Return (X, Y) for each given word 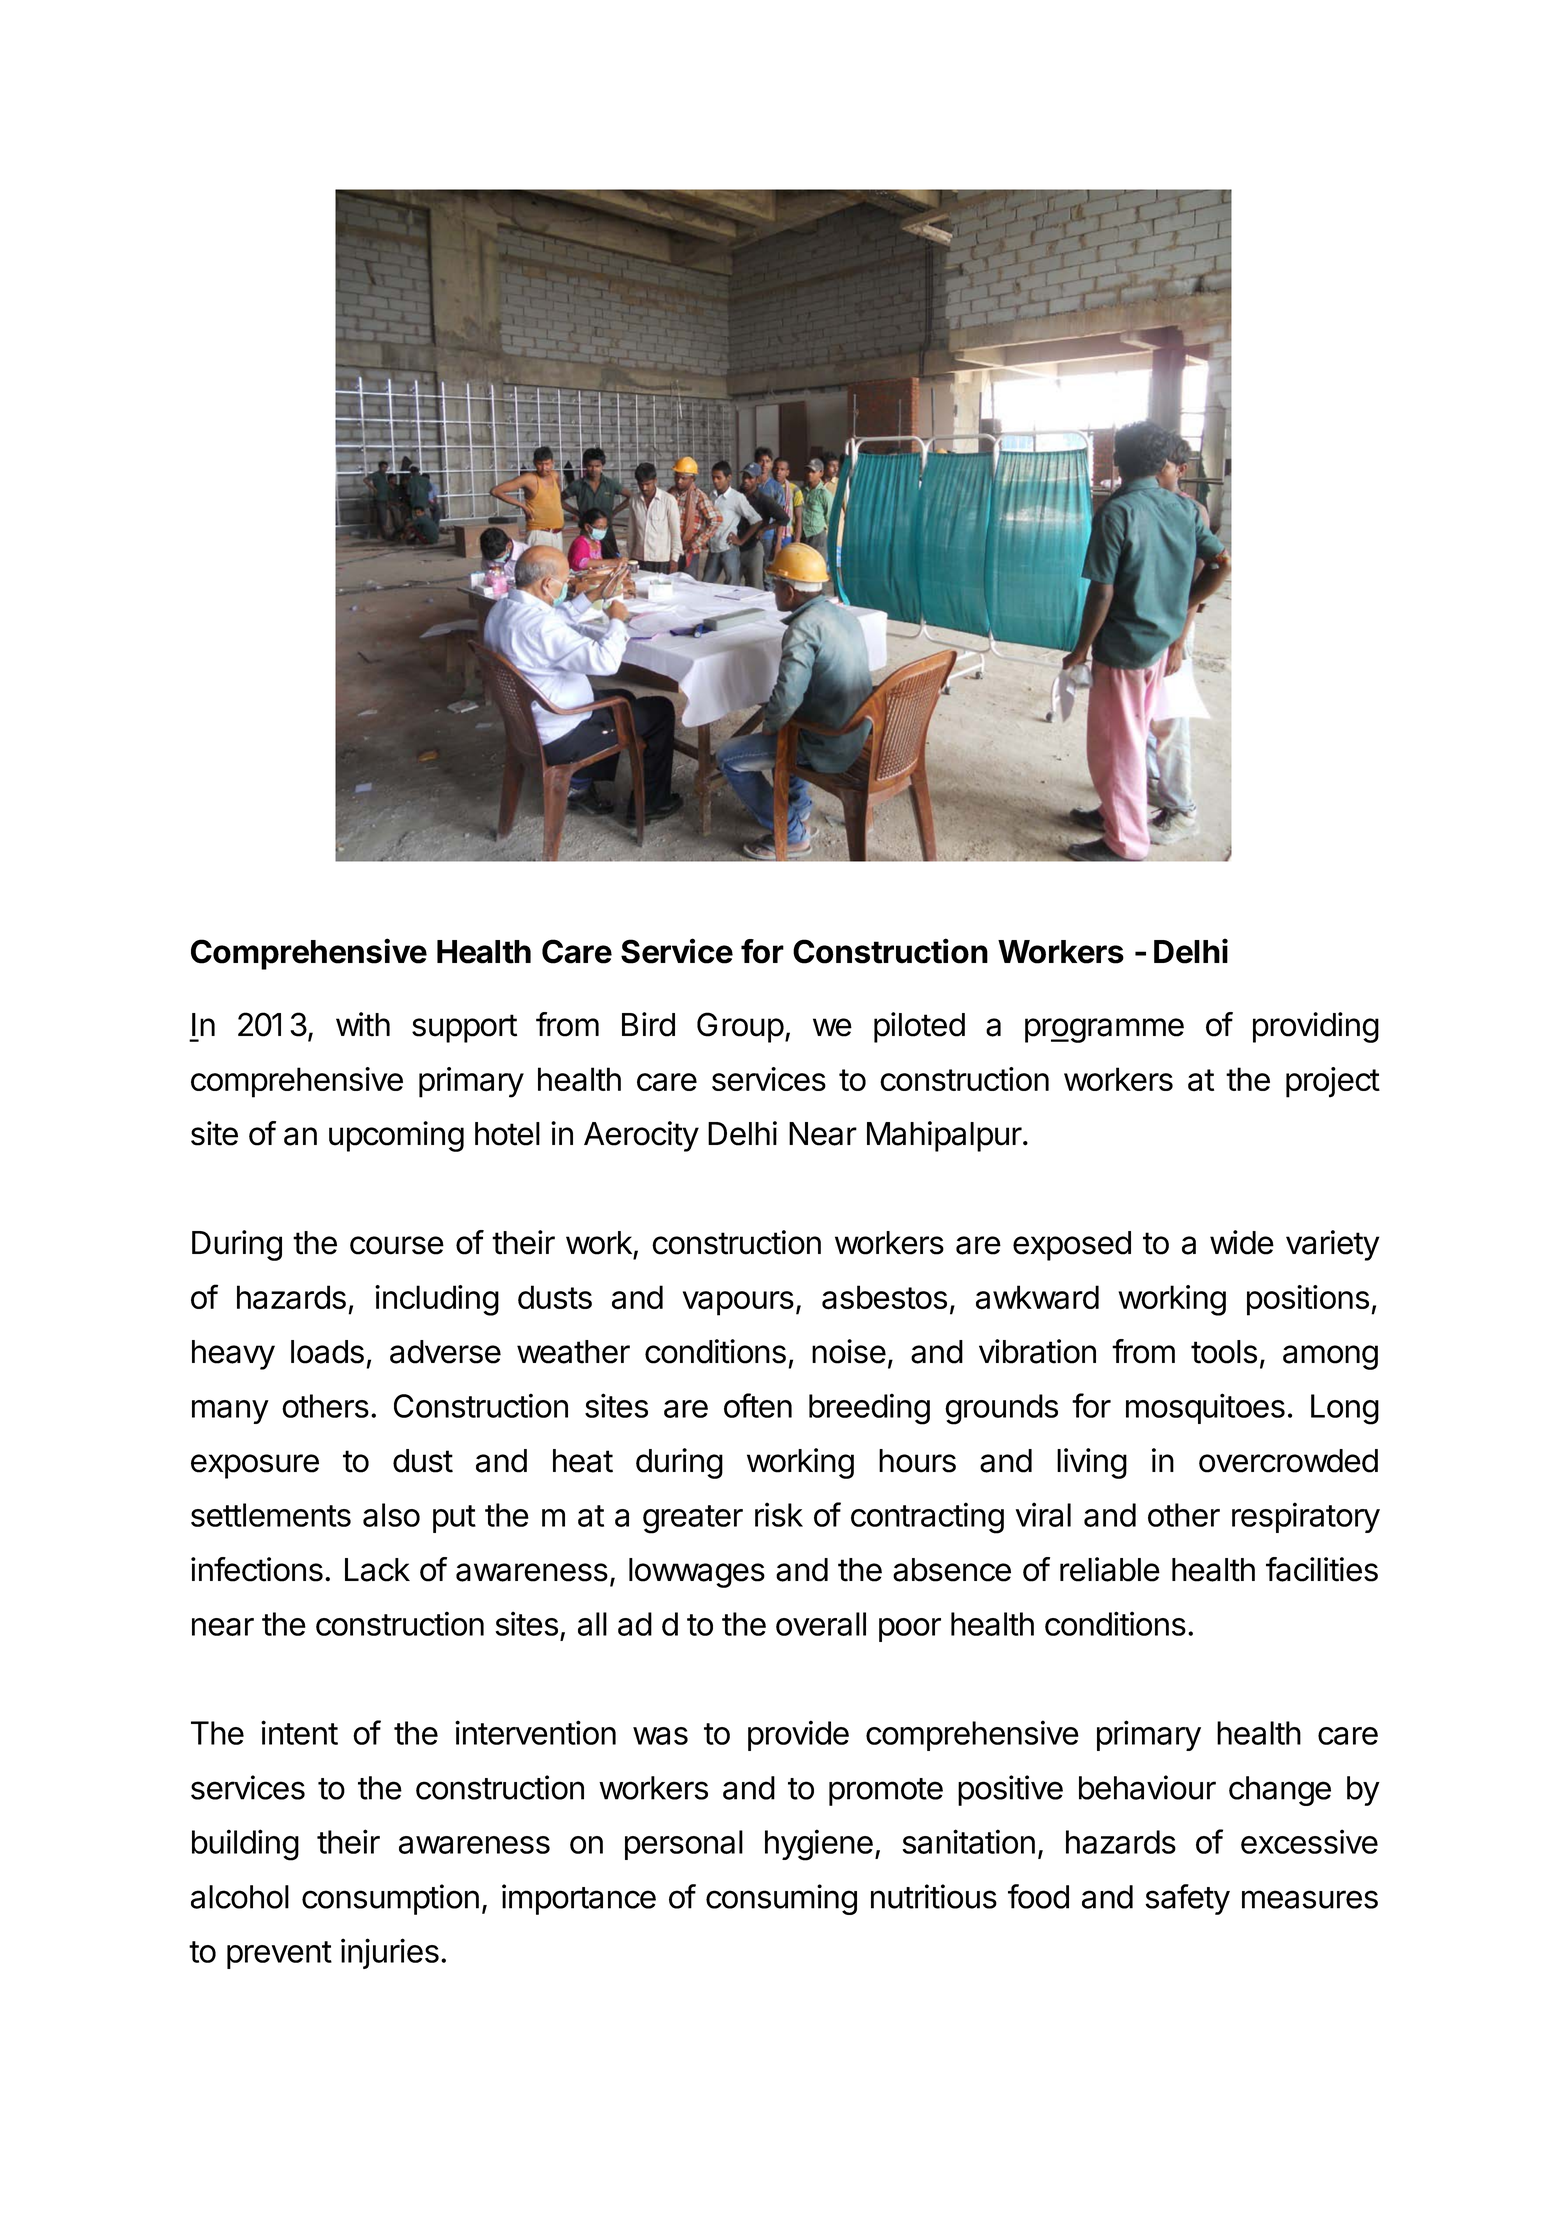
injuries (390, 1953)
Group (740, 1027)
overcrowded (1288, 1461)
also (391, 1515)
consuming (781, 1899)
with (363, 1024)
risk (779, 1514)
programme (1104, 1030)
